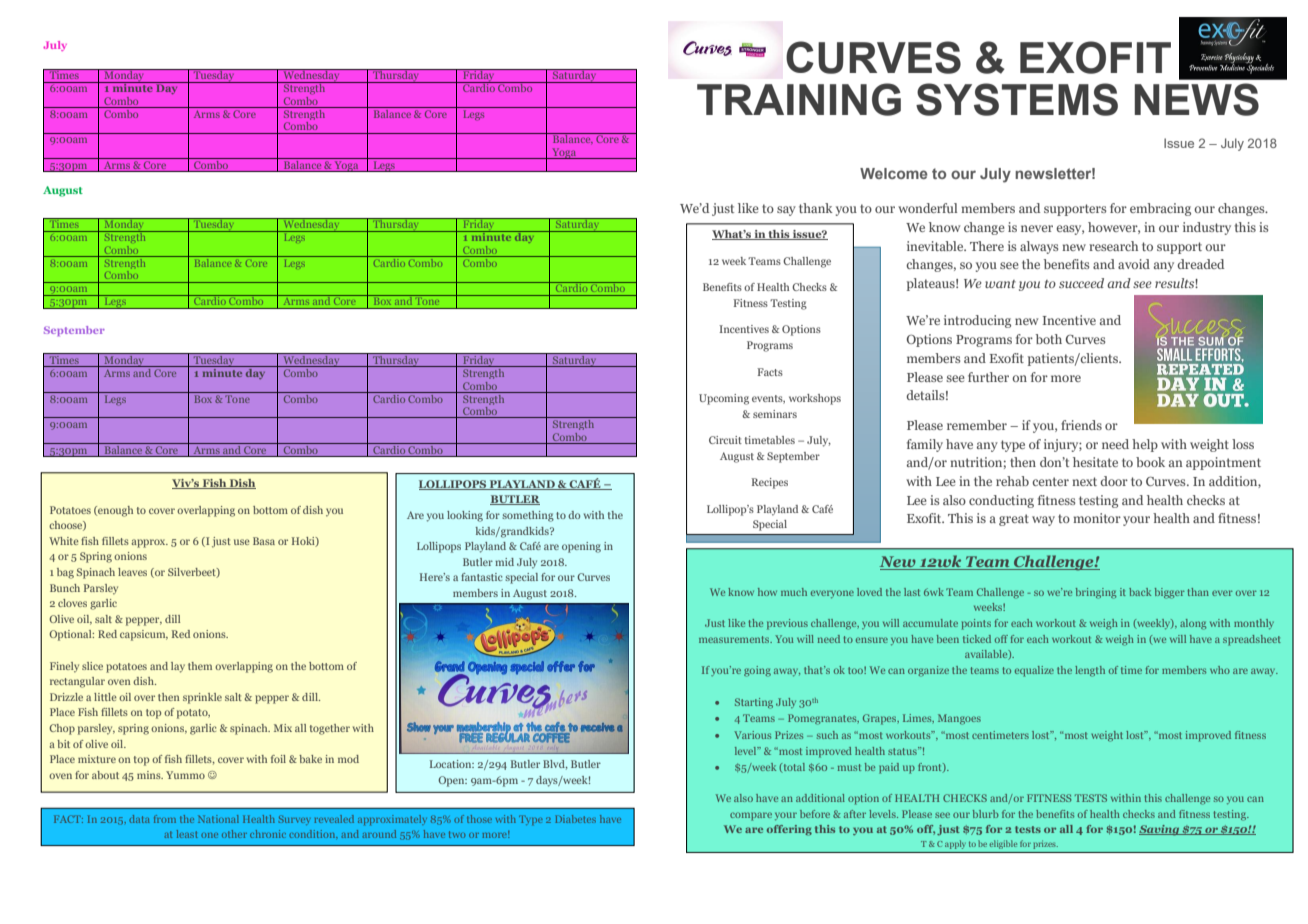  What do you see at coordinates (575, 819) in the image?
I see `Diabetes` at bounding box center [575, 819].
